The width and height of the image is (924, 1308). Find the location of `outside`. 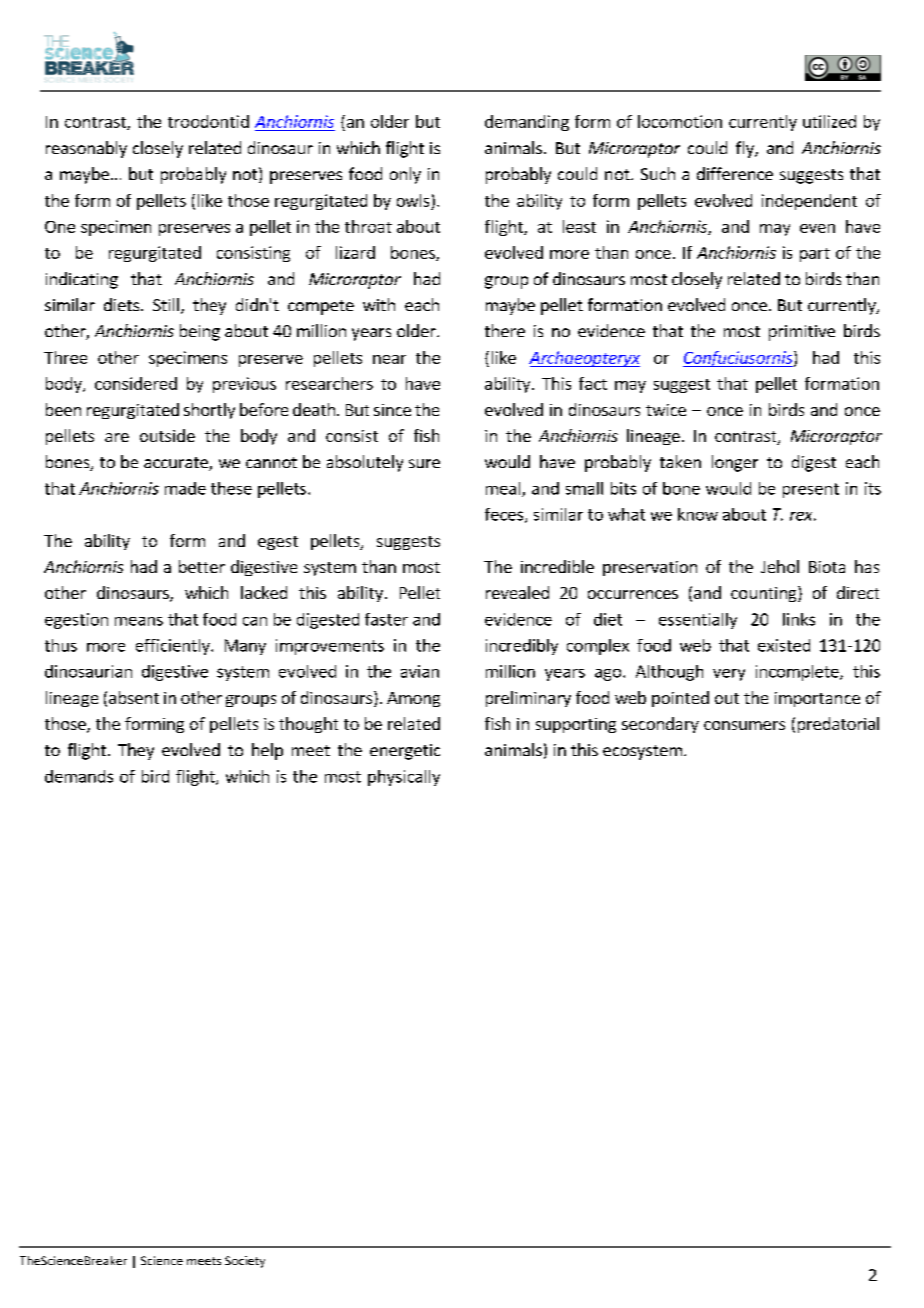

outside is located at coordinates (167, 435).
